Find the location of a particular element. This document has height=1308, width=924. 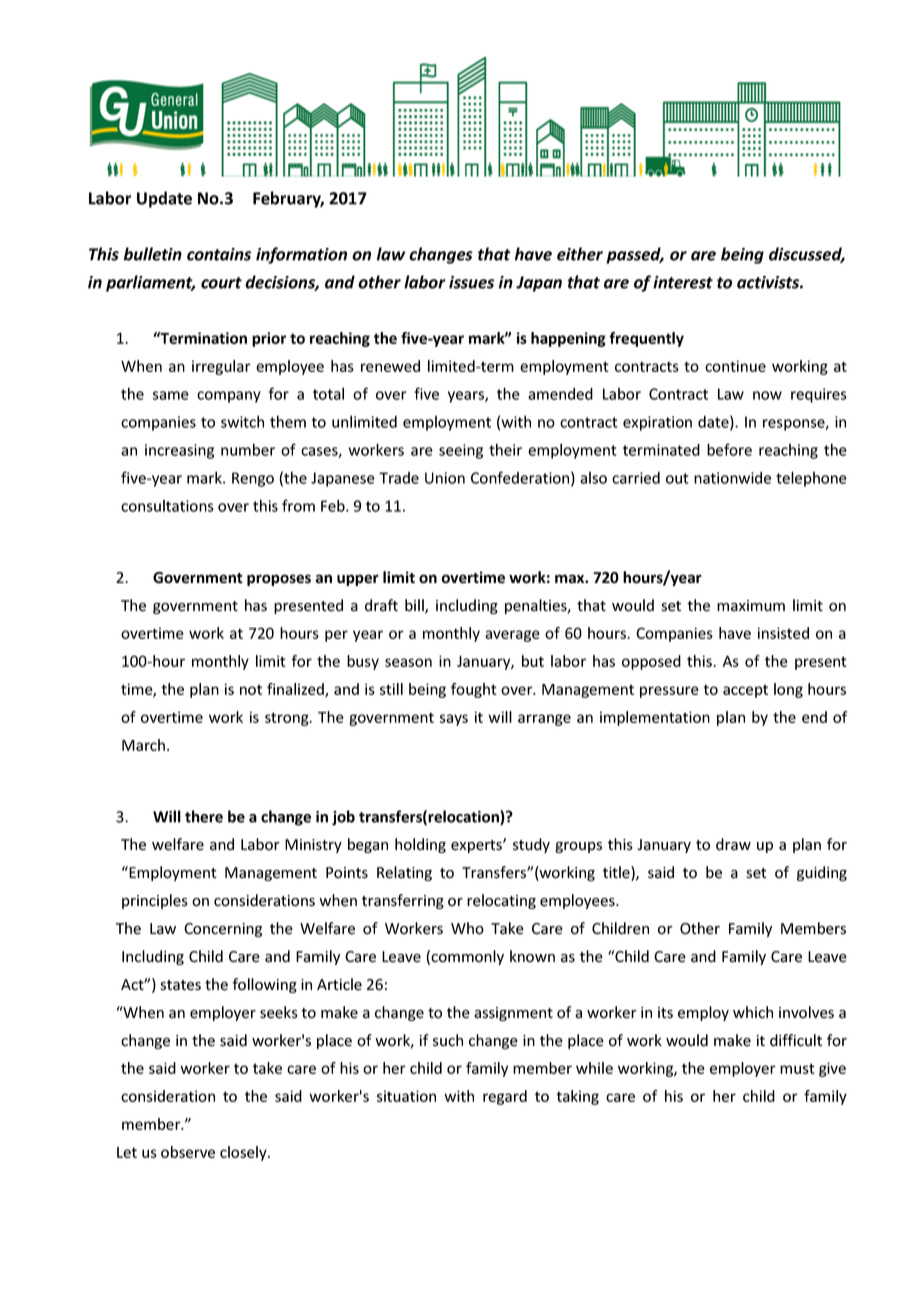

closely is located at coordinates (244, 1153).
